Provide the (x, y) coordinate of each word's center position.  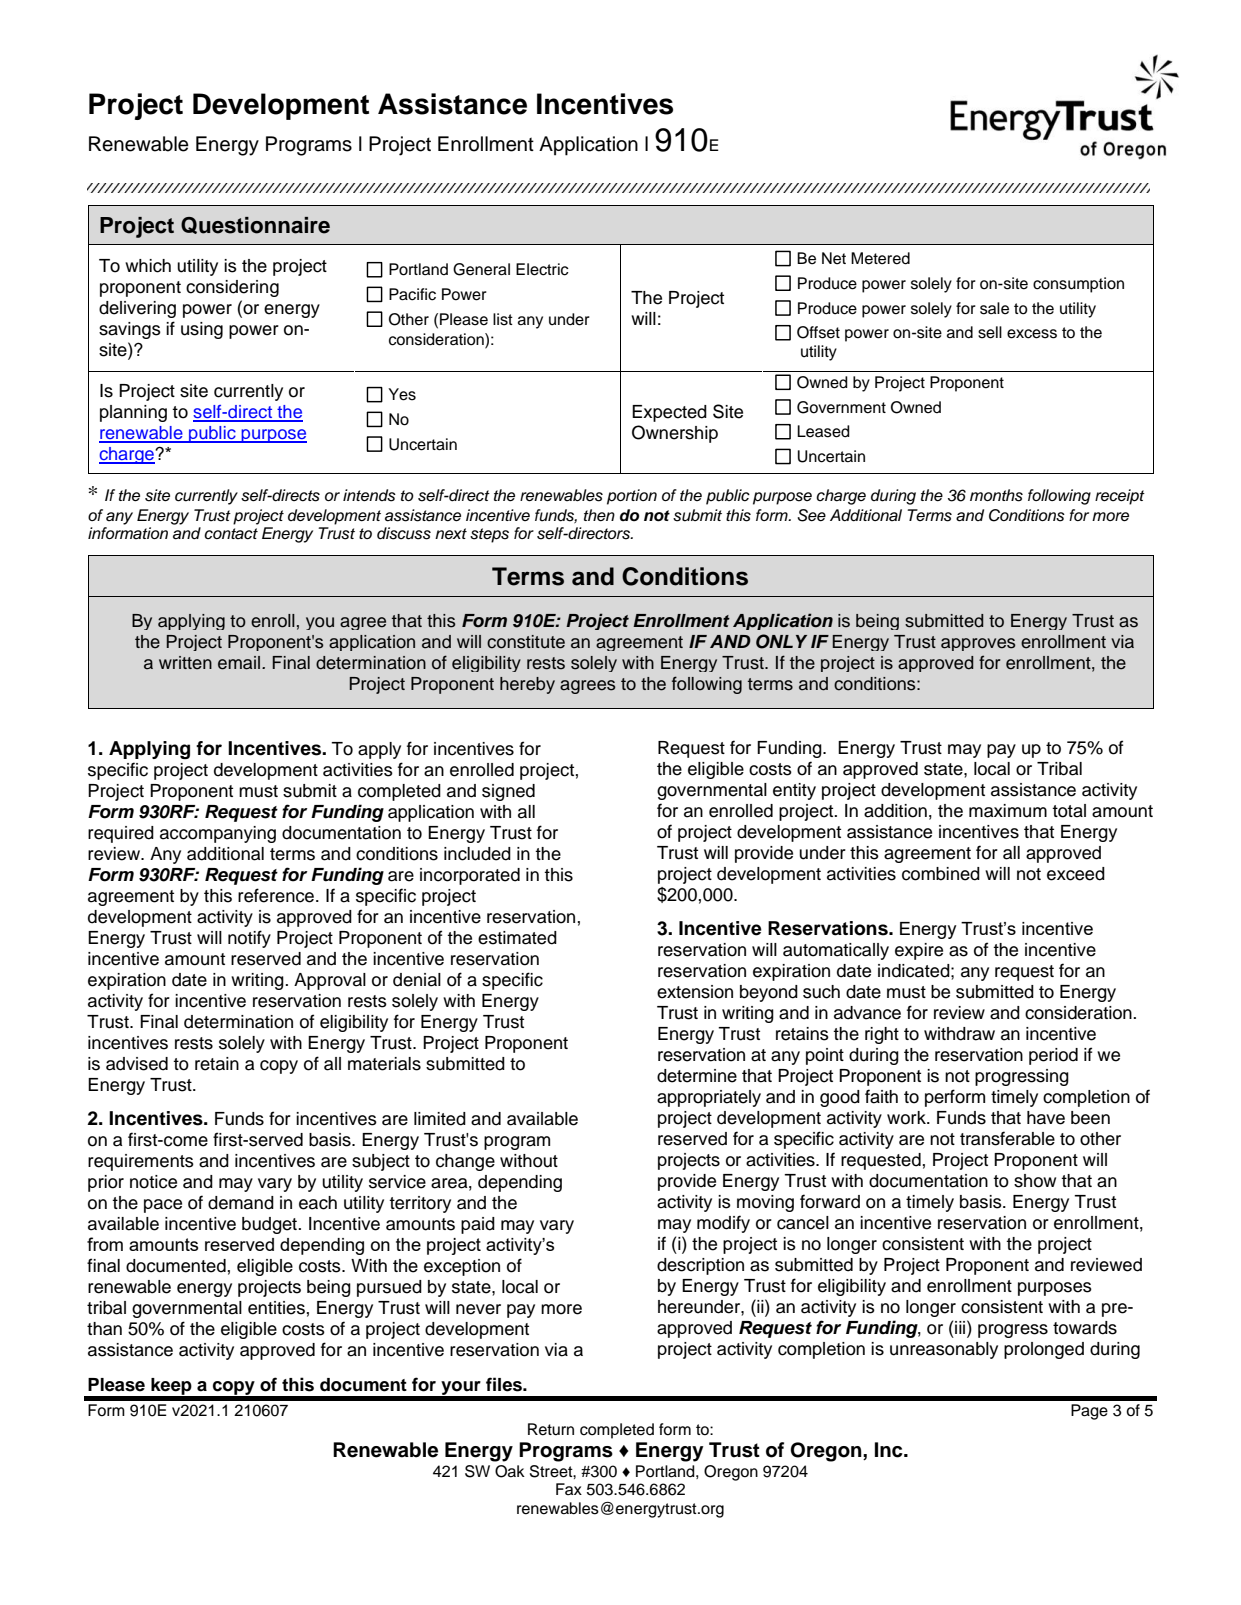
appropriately (709, 1098)
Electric (542, 269)
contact (231, 534)
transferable (1007, 1138)
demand (241, 1203)
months (996, 495)
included (477, 854)
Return (551, 1429)
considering (232, 288)
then (599, 515)
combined (941, 874)
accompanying (218, 834)
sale (994, 308)
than (104, 1329)
